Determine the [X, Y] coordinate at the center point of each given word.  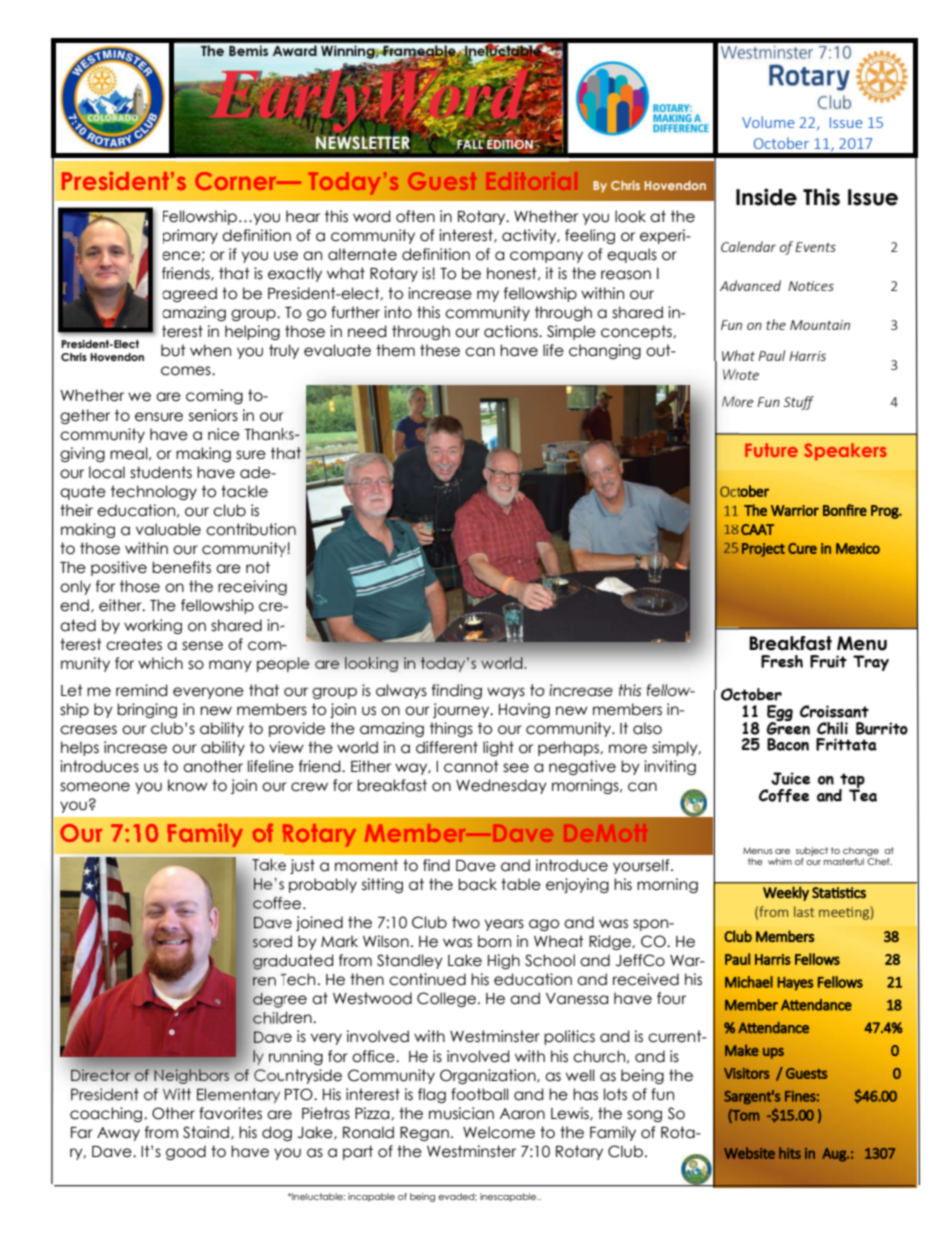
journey [462, 710]
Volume [768, 122]
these [440, 350]
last [804, 911]
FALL [470, 143]
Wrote [741, 374]
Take [269, 864]
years [504, 925]
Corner [237, 181]
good [186, 1152]
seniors [213, 415]
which [160, 663]
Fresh [782, 661]
